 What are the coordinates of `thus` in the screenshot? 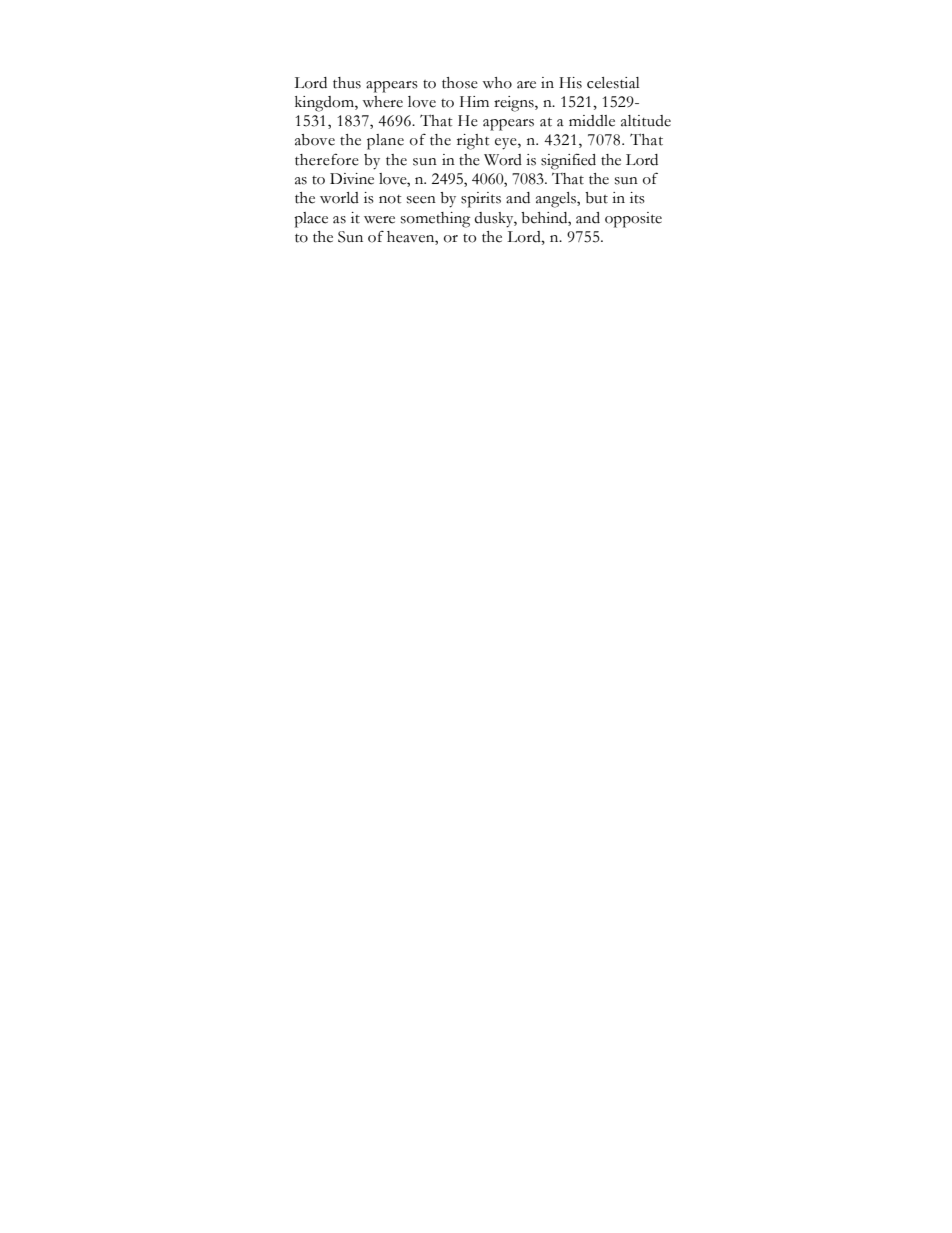 It's located at (347, 83).
